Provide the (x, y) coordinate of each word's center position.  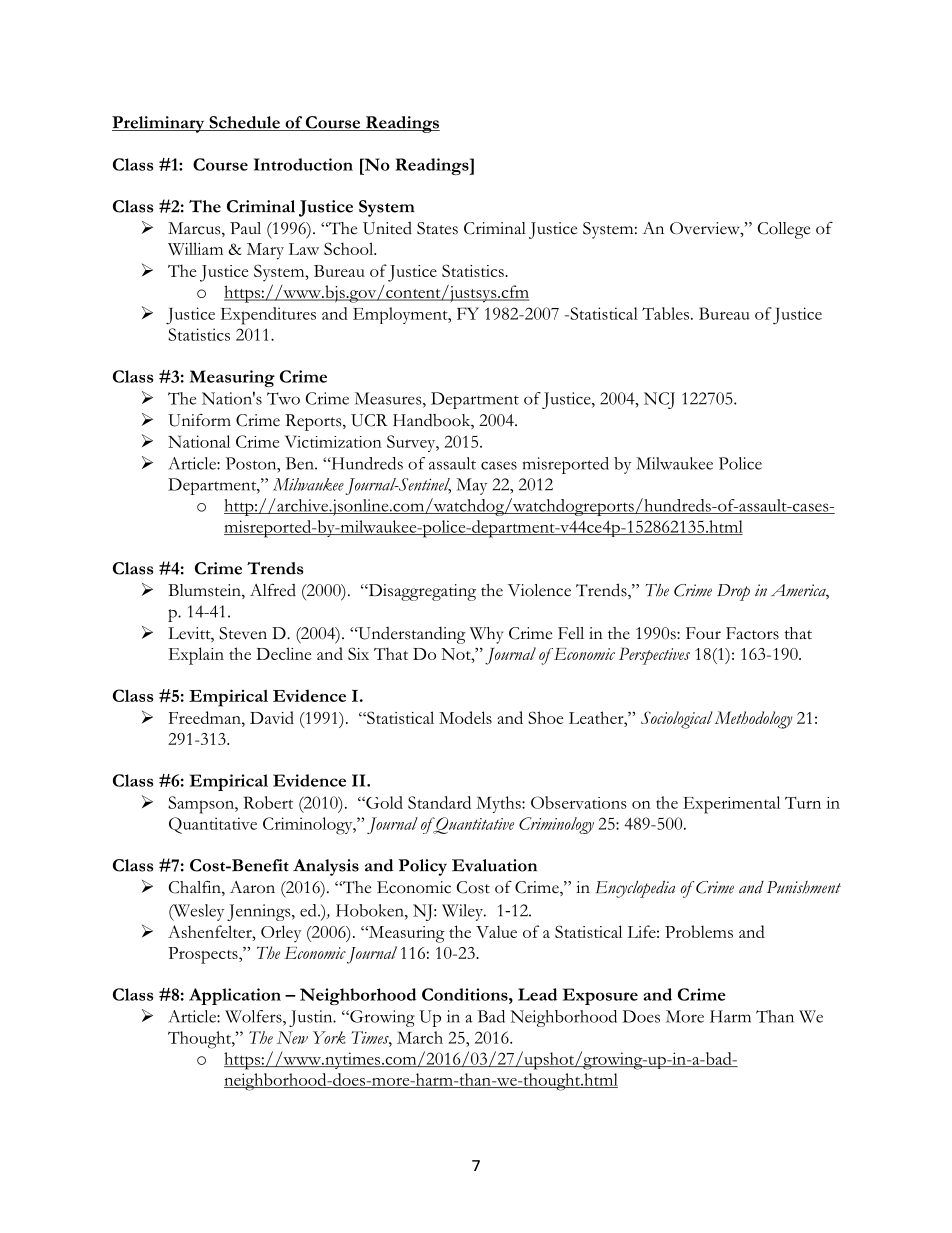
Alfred (273, 590)
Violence (539, 590)
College (784, 230)
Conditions (466, 994)
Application (235, 996)
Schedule (244, 123)
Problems (699, 931)
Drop (733, 592)
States (437, 228)
